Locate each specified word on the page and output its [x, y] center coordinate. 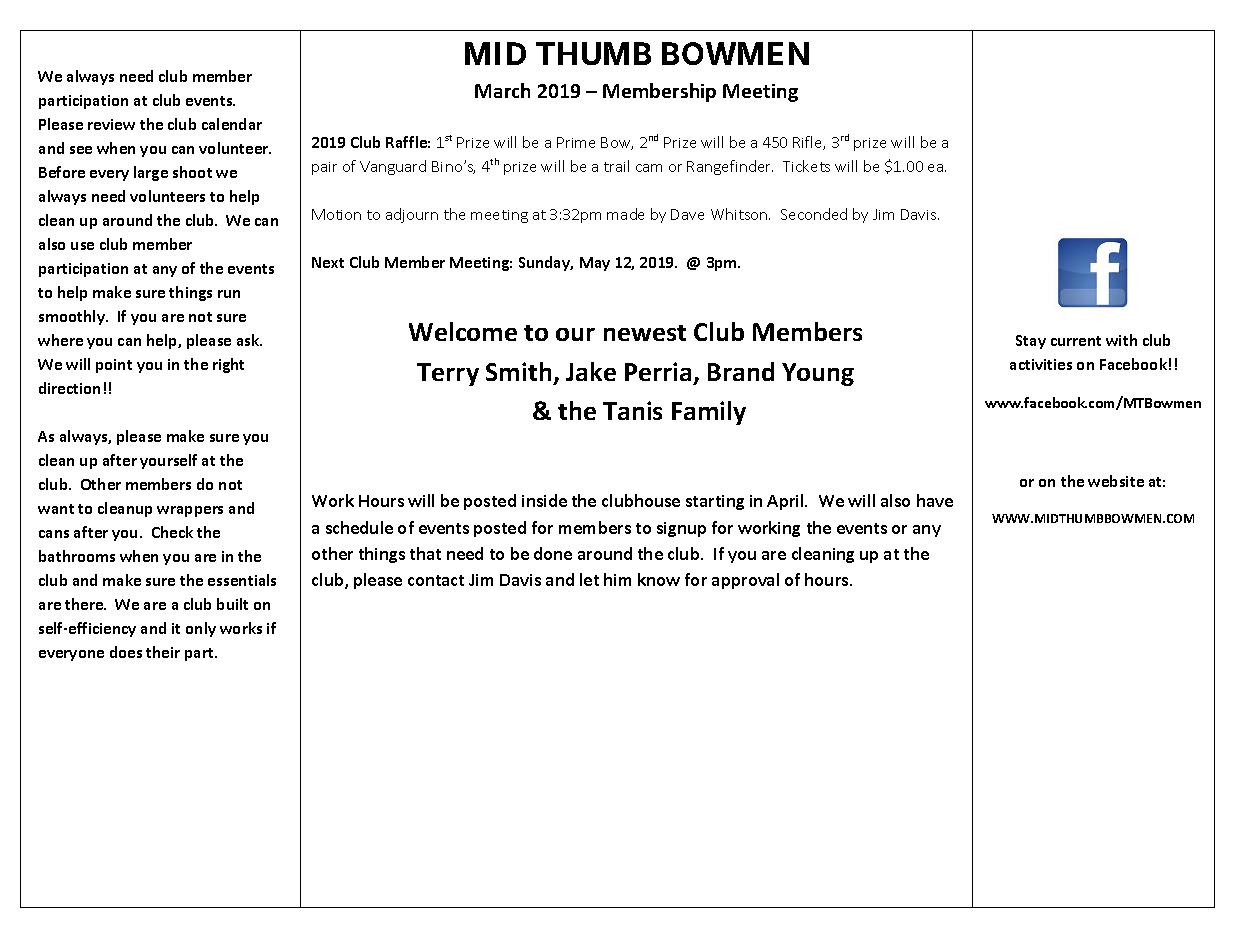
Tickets [806, 166]
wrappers [190, 511]
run [229, 294]
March [502, 90]
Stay [1031, 342]
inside [544, 500]
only [201, 629]
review [111, 124]
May [595, 264]
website [1116, 481]
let [589, 579]
